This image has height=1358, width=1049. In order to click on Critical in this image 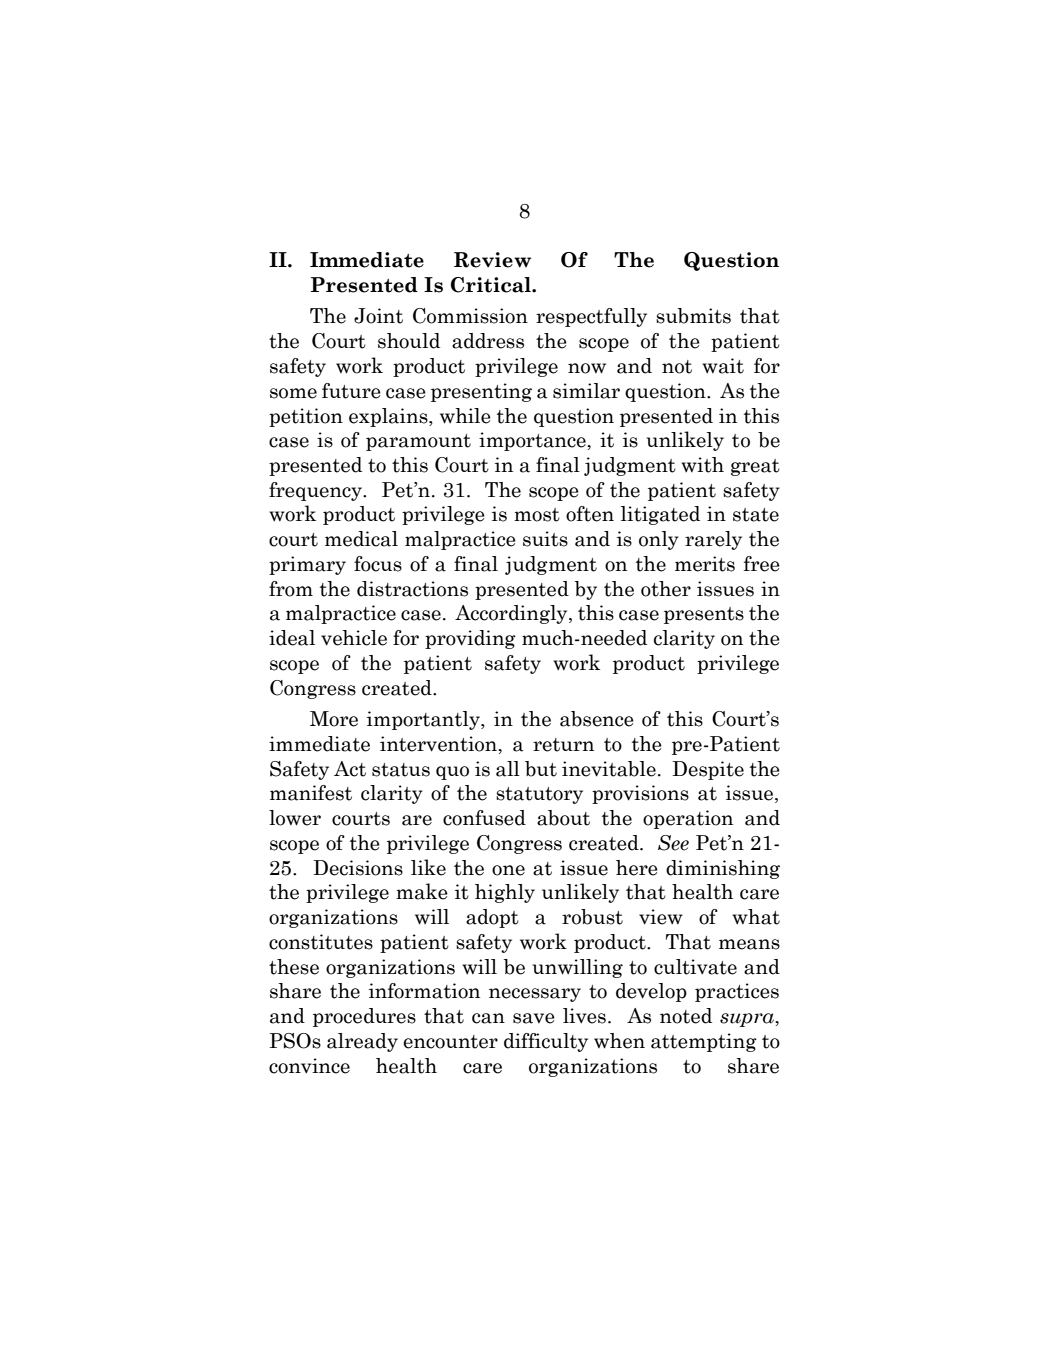, I will do `click(492, 285)`.
